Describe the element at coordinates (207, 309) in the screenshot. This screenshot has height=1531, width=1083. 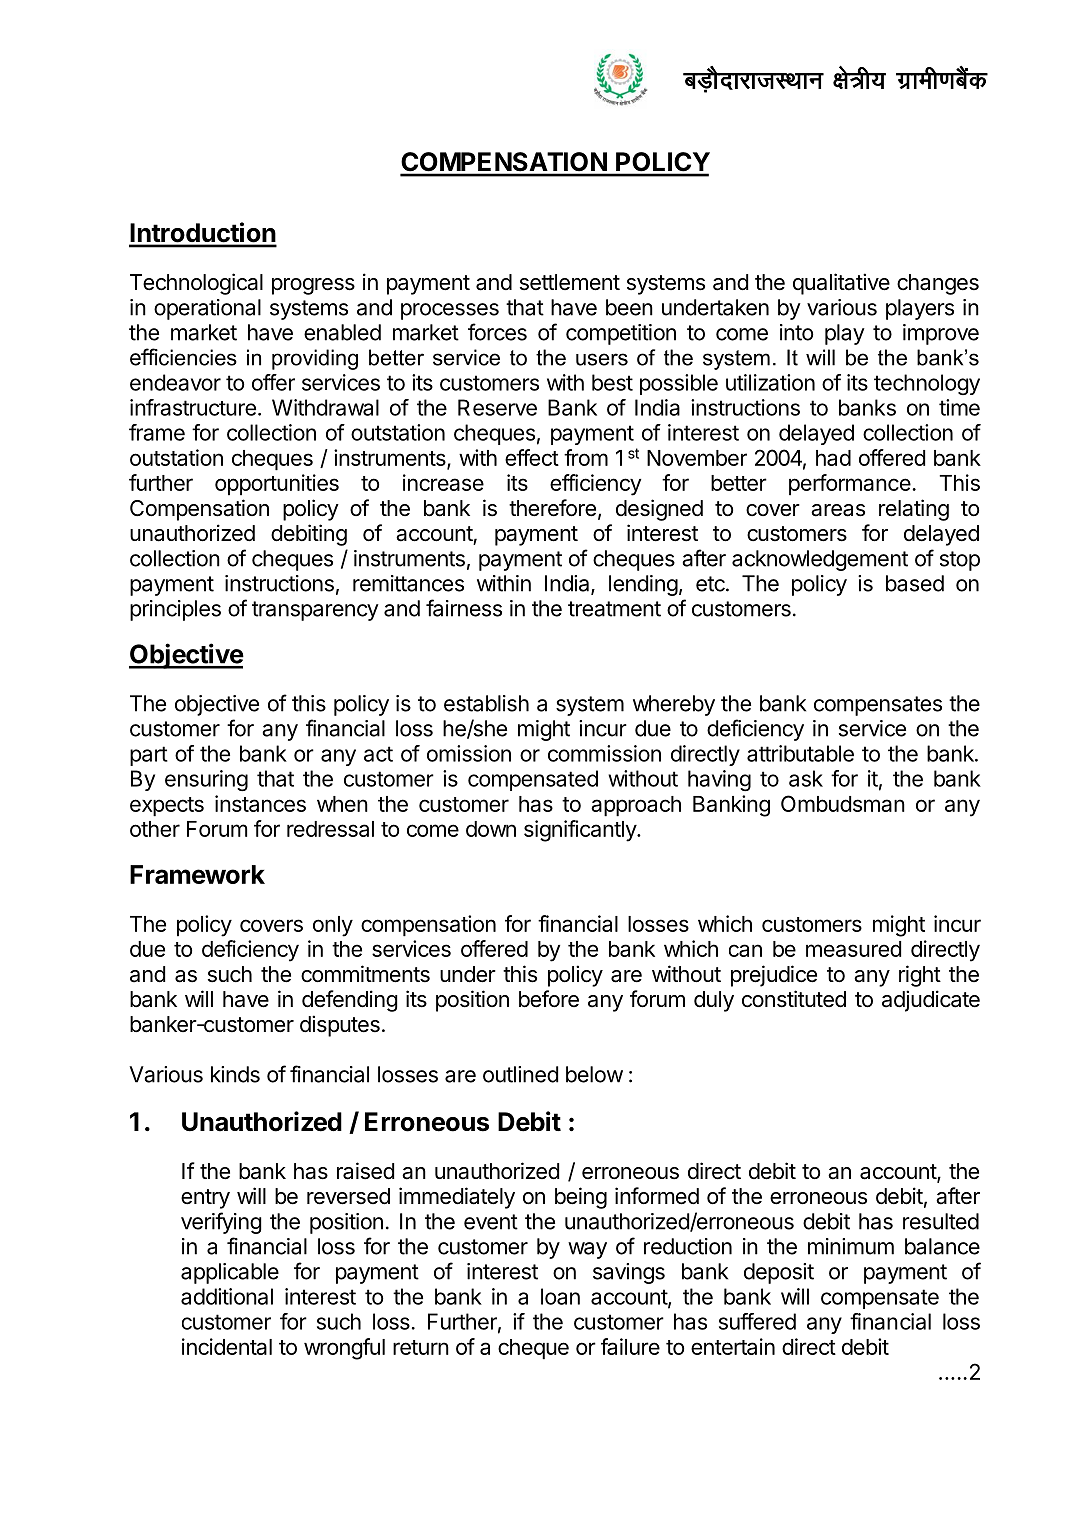
I see `operational` at that location.
